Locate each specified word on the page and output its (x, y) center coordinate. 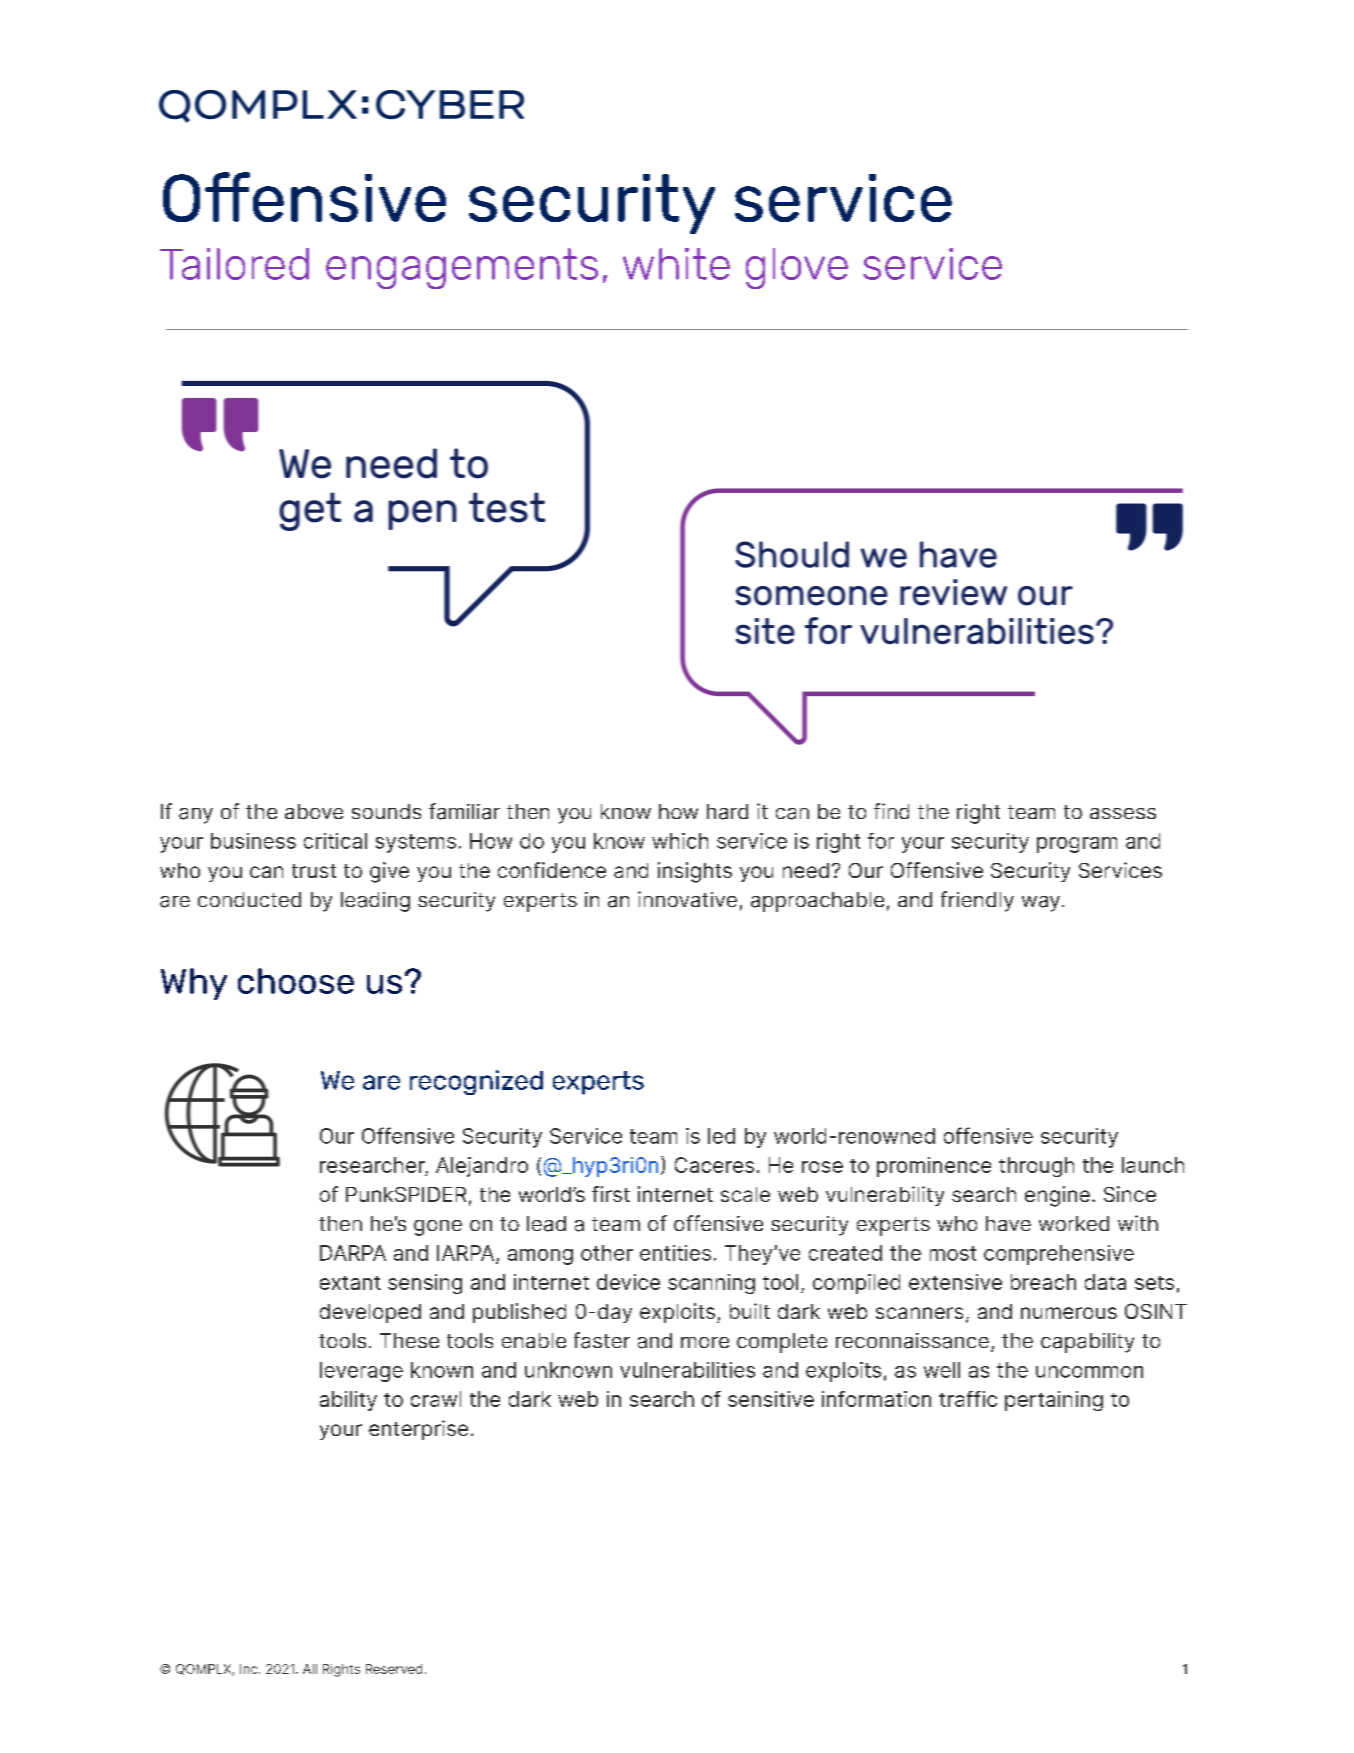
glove (797, 268)
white (676, 264)
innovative (687, 899)
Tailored (234, 264)
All (310, 1669)
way (1041, 904)
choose (296, 981)
